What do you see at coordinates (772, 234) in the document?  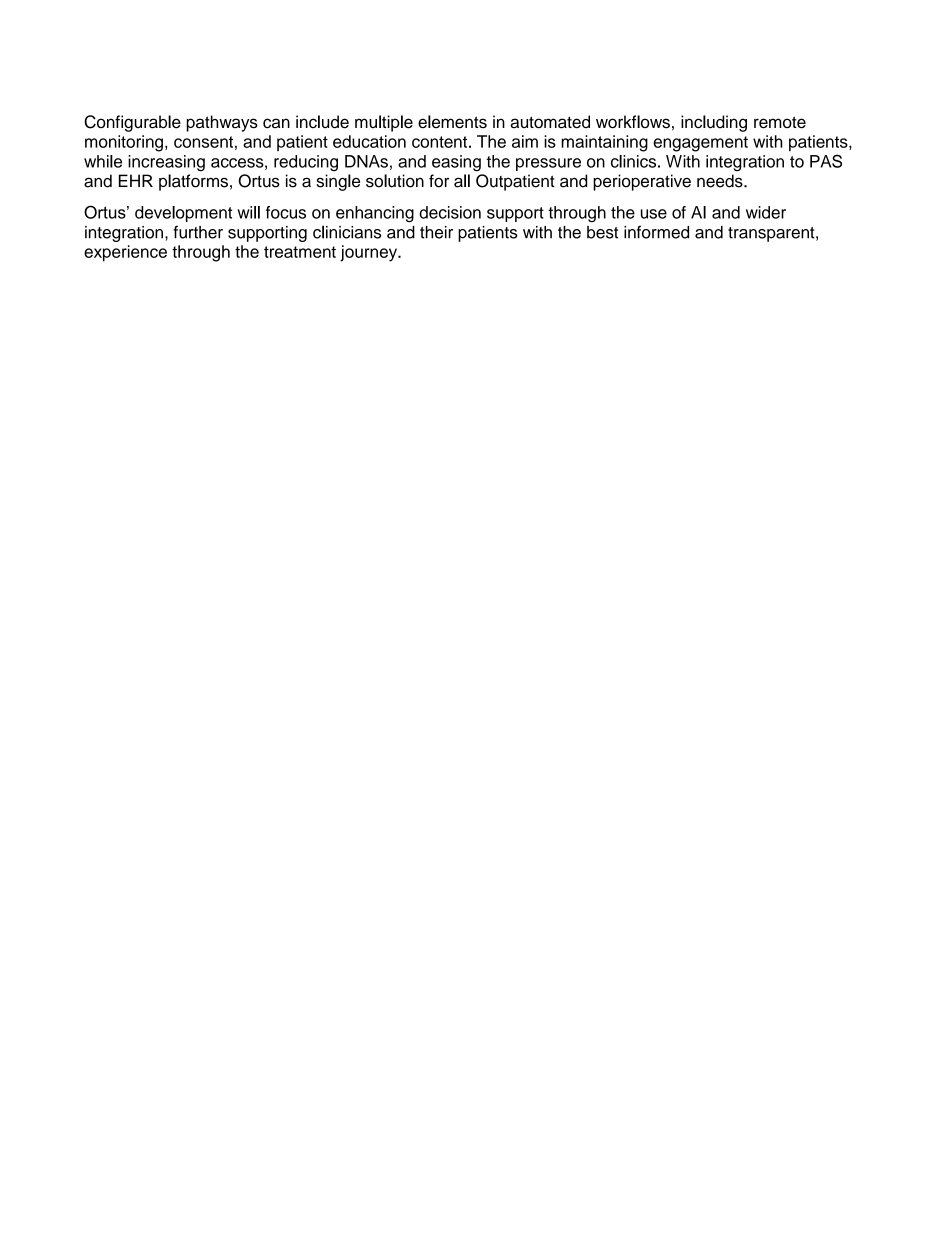 I see `transparent` at bounding box center [772, 234].
